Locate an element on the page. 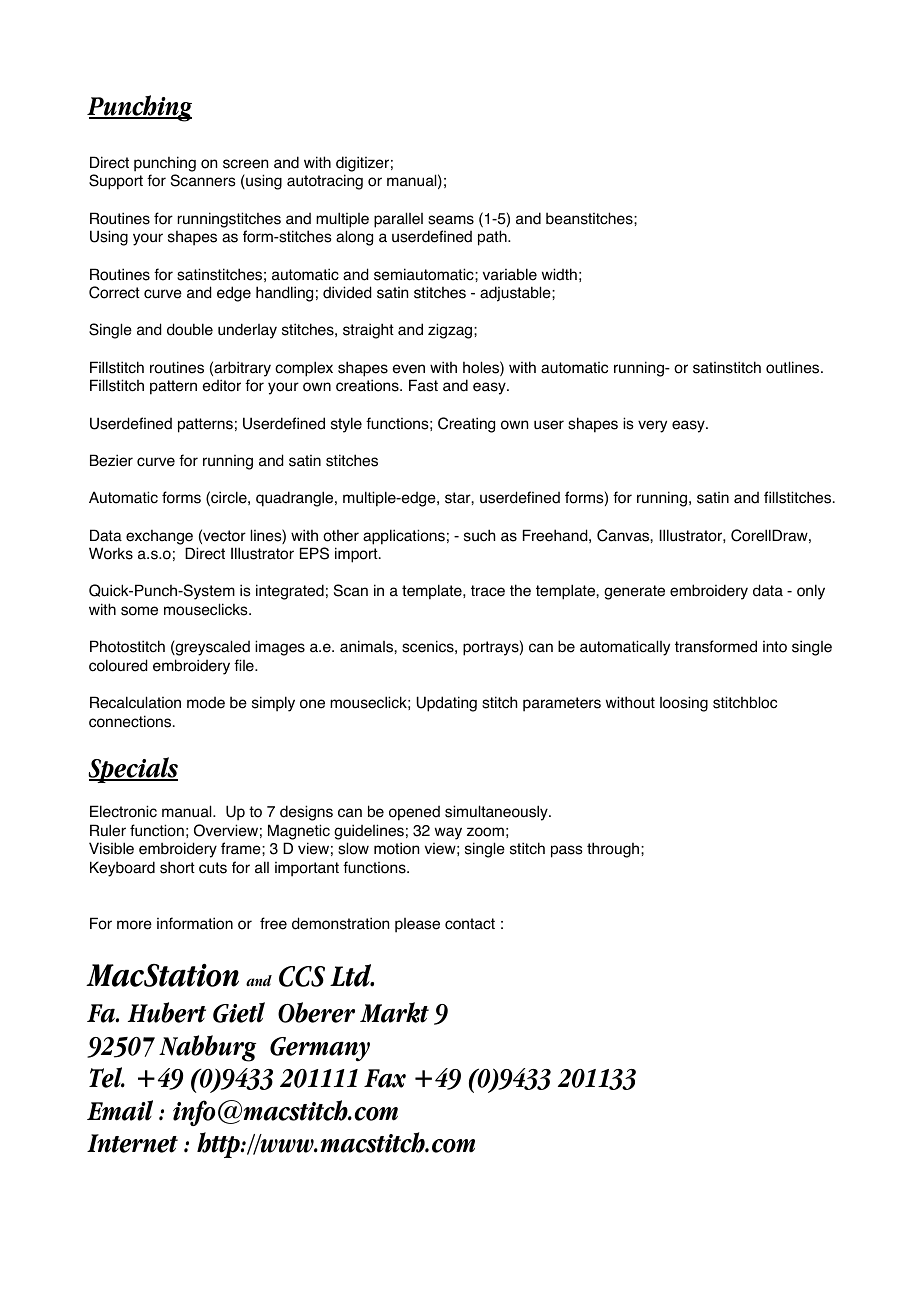 This page has width=924, height=1308. width is located at coordinates (559, 274).
